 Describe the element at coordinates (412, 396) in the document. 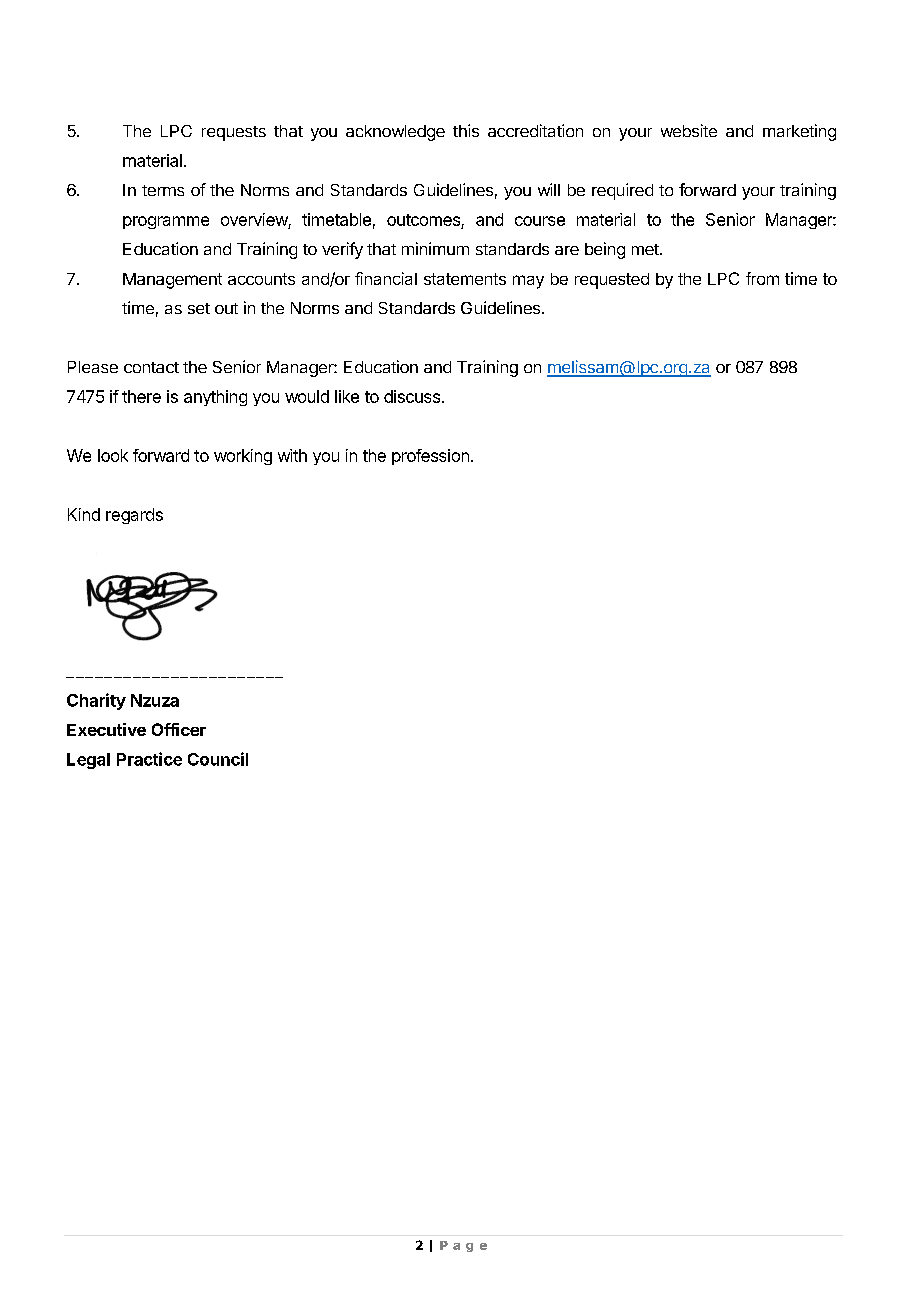

I see `discuss` at that location.
